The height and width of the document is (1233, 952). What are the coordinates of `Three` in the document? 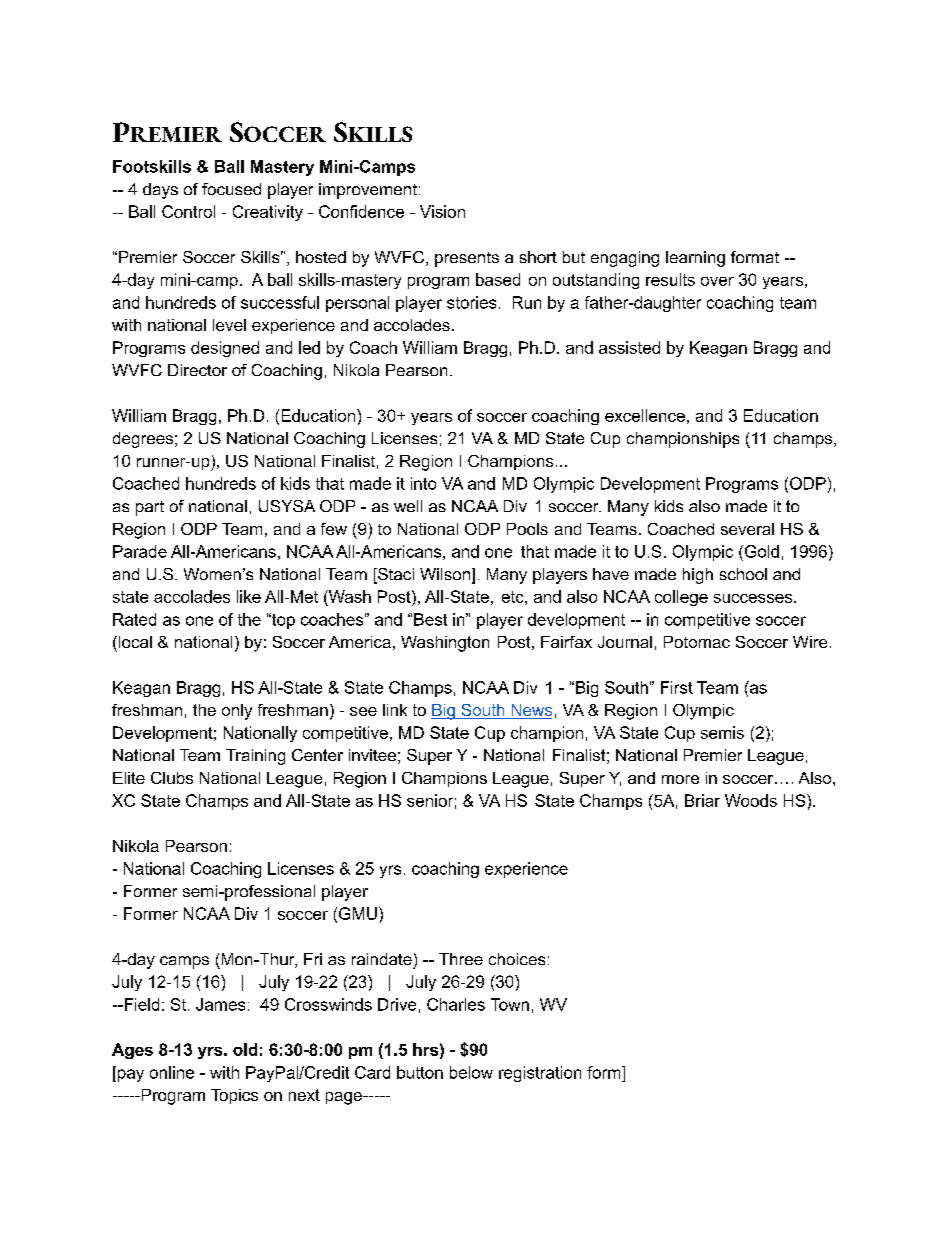 It's located at (461, 959).
